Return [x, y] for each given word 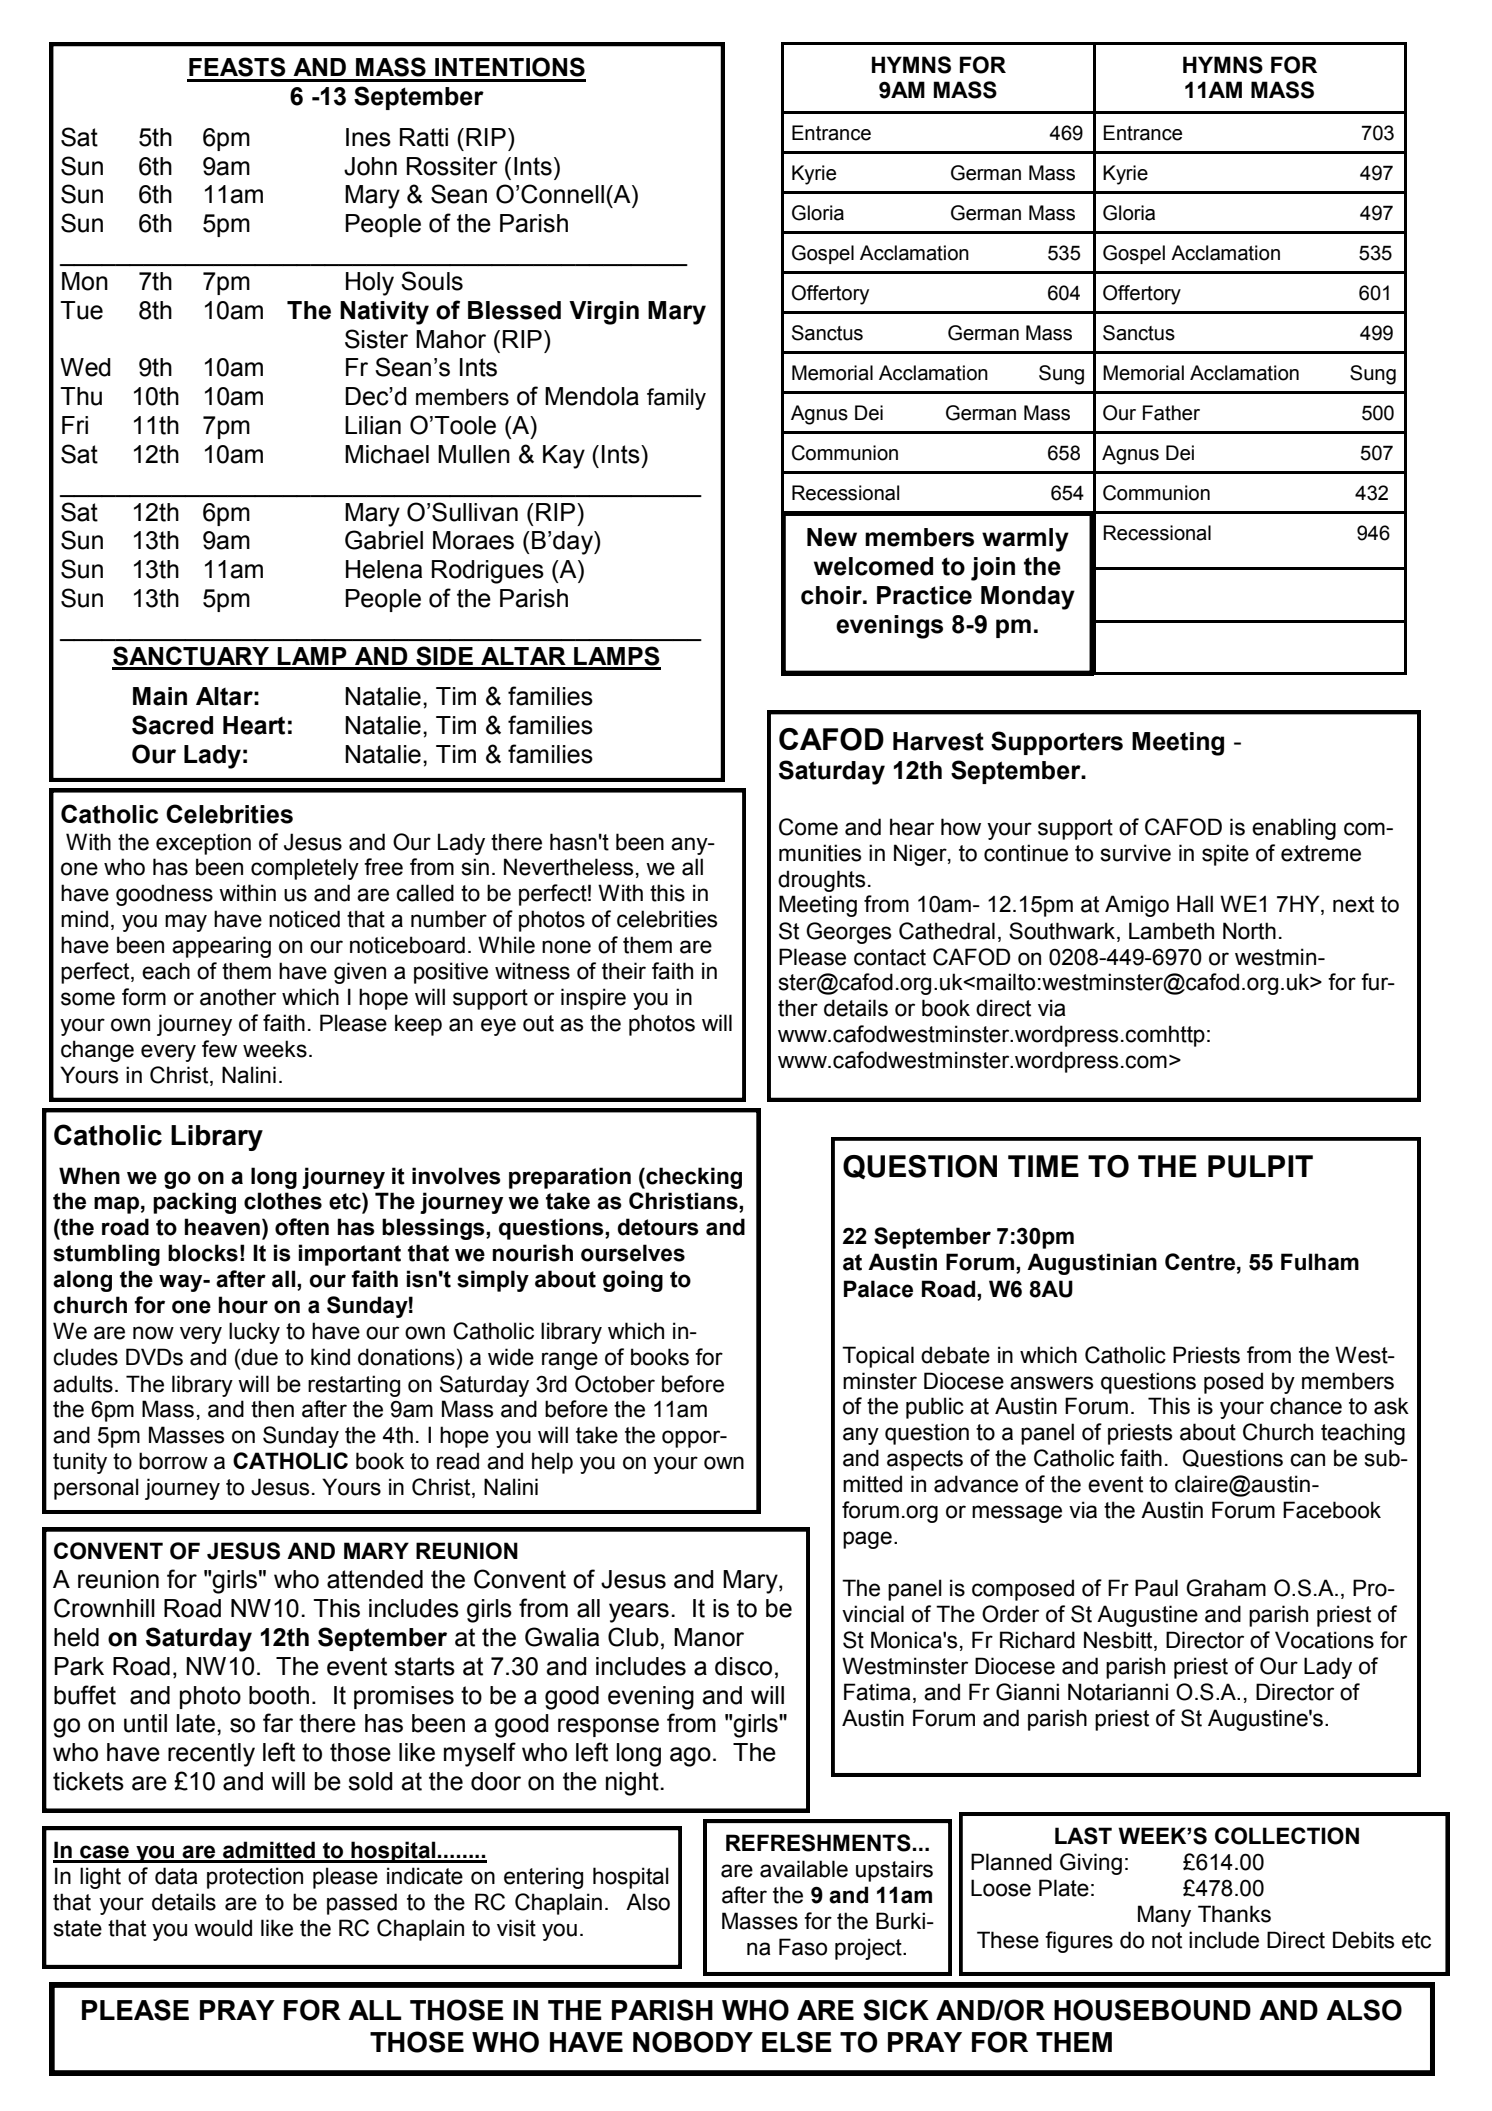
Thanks [1234, 1914]
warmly [1025, 540]
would [223, 1928]
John [370, 166]
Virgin [604, 313]
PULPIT [1260, 1166]
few [219, 1049]
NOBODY [693, 2042]
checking [693, 1178]
